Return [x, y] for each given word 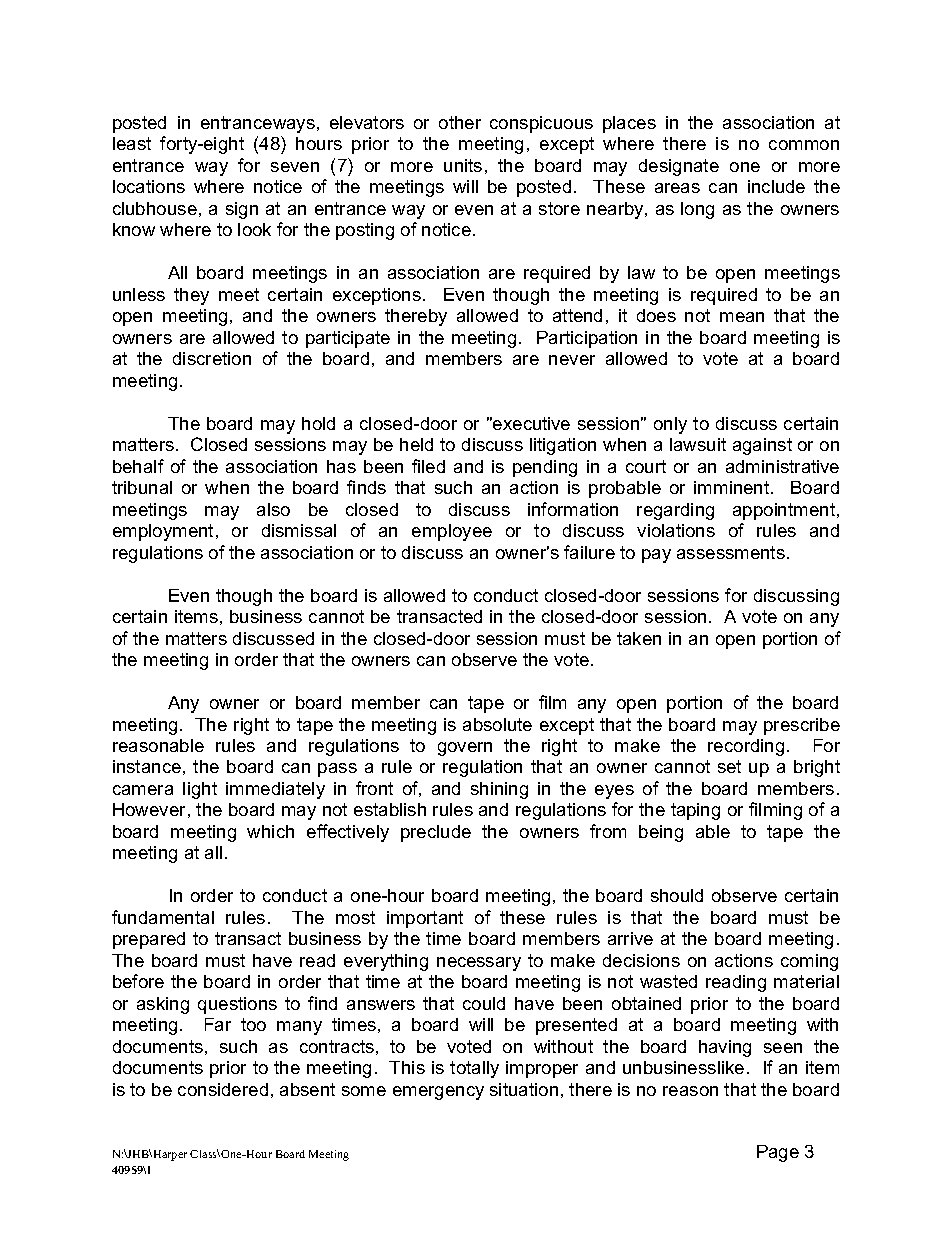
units [463, 165]
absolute [497, 724]
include [776, 186]
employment [163, 532]
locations [149, 186]
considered [223, 1089]
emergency [438, 1093]
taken [639, 638]
